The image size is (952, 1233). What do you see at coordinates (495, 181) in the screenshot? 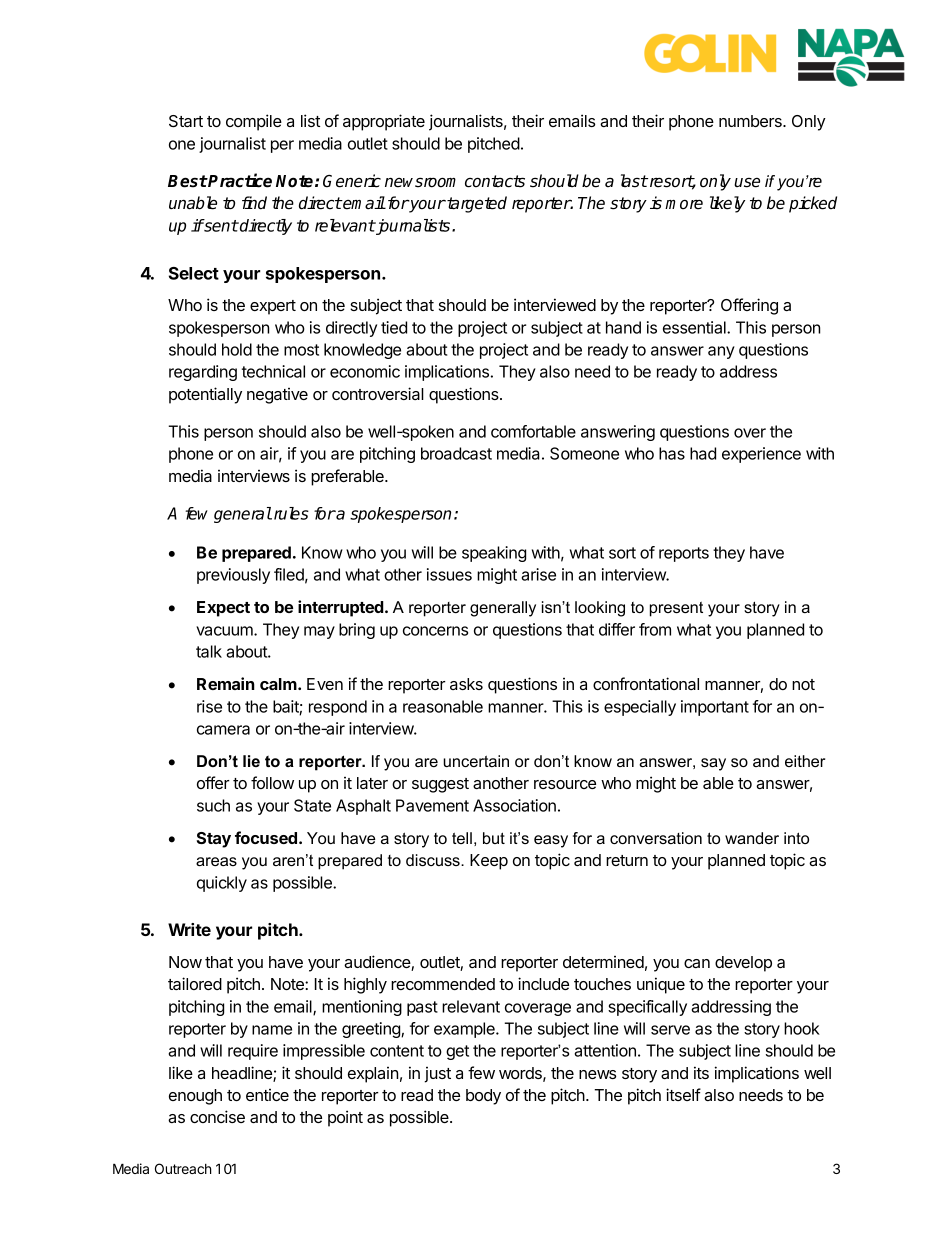
I see `contacts` at bounding box center [495, 181].
